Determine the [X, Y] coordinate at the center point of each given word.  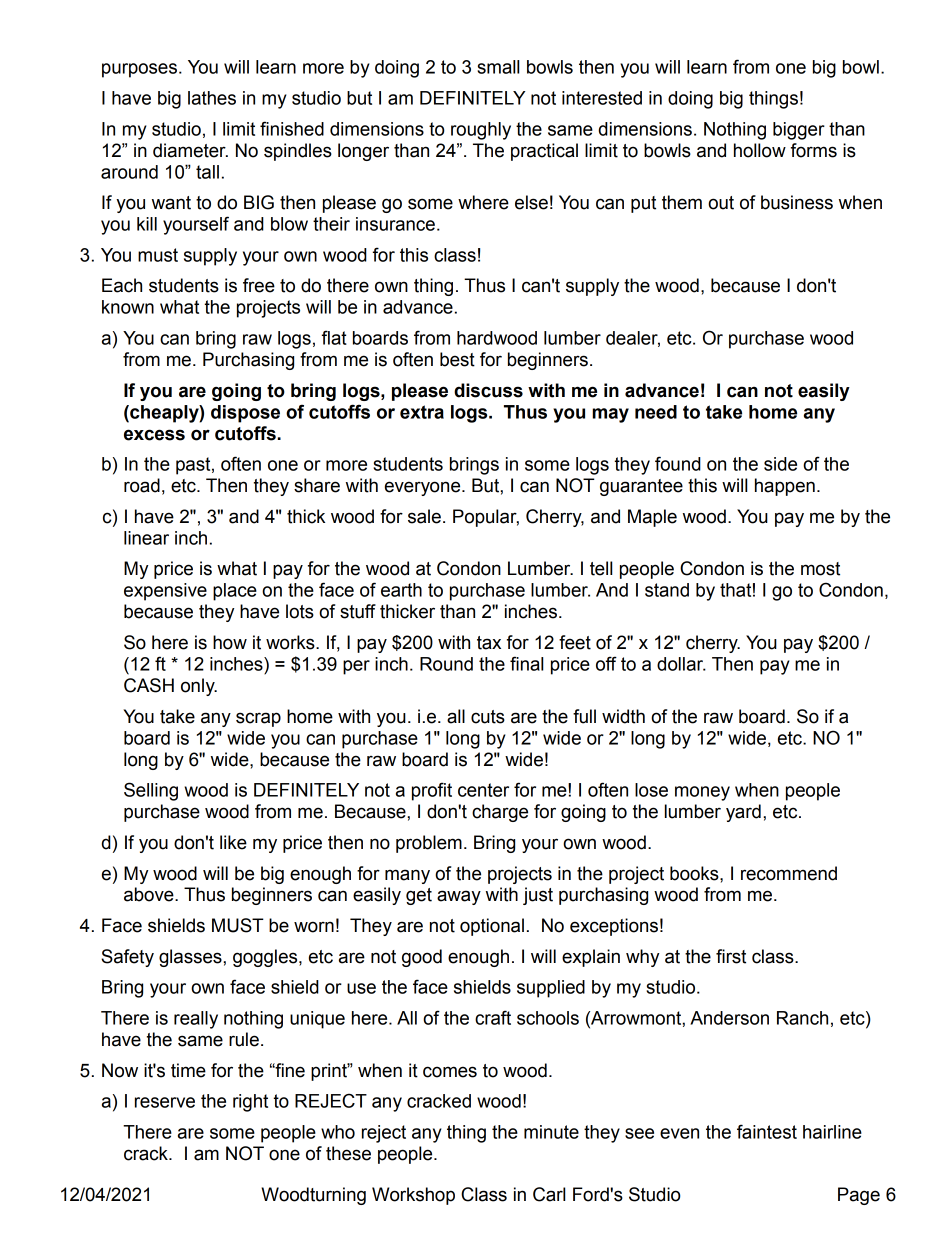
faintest [767, 1131]
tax [489, 643]
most [820, 569]
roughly [481, 131]
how [230, 642]
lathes [212, 98]
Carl [549, 1194]
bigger [799, 131]
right [250, 1103]
